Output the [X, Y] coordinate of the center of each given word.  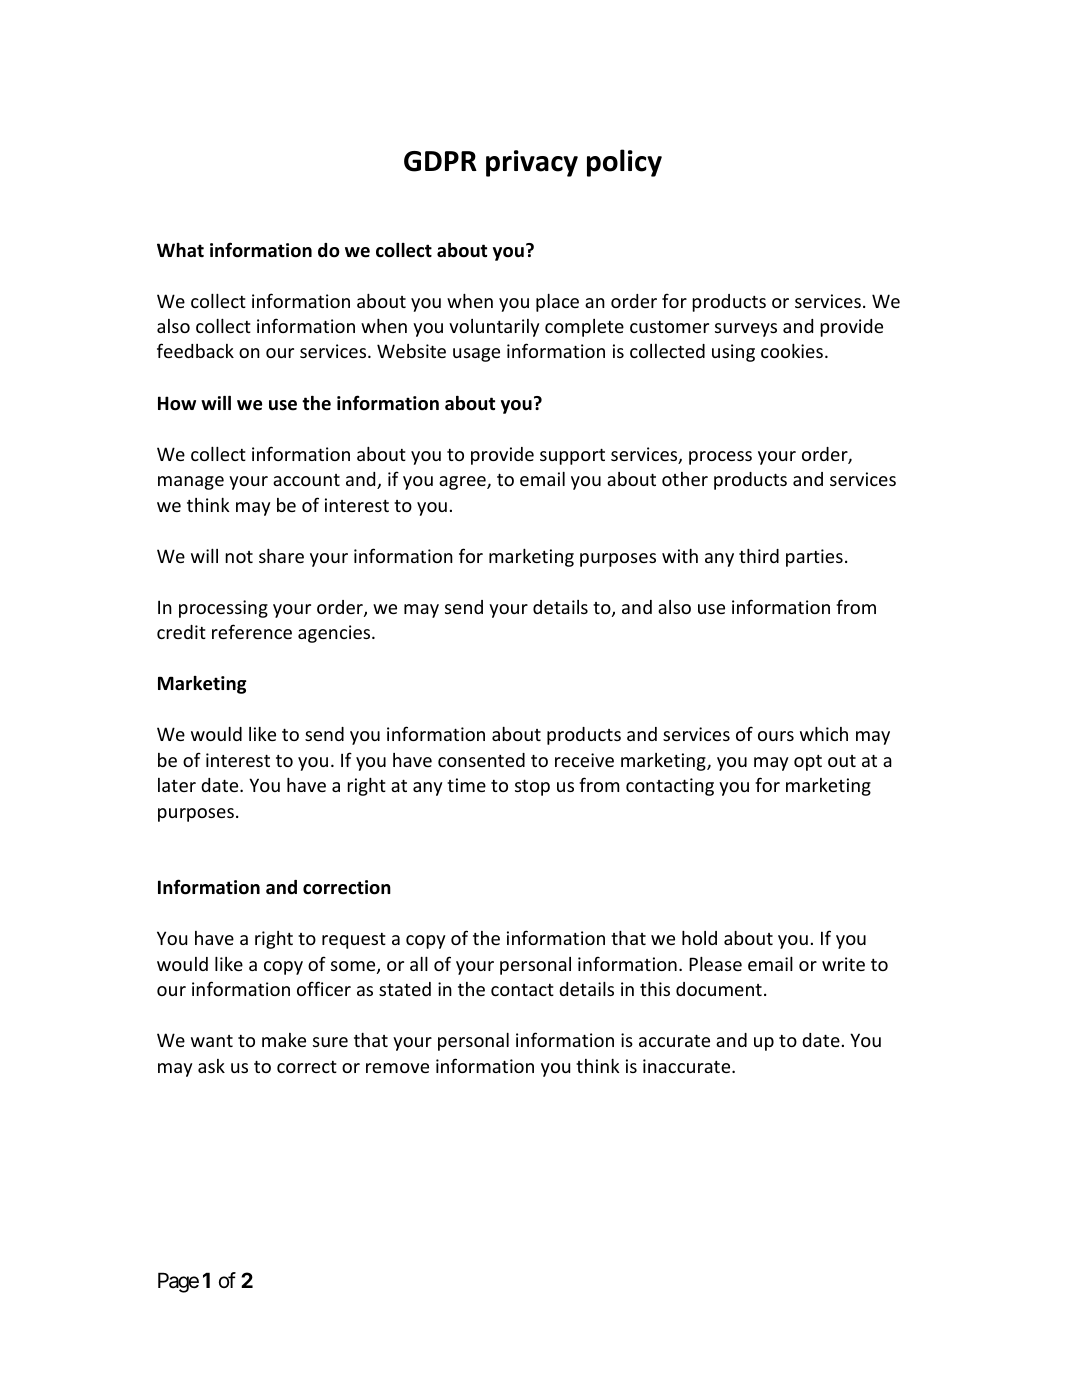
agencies [335, 634]
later [177, 785]
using [733, 353]
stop [532, 787]
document [719, 989]
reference [252, 631]
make [284, 1040]
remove [397, 1068]
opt [808, 763]
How [177, 403]
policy [624, 163]
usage [476, 355]
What [180, 250]
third [759, 556]
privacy [532, 163]
